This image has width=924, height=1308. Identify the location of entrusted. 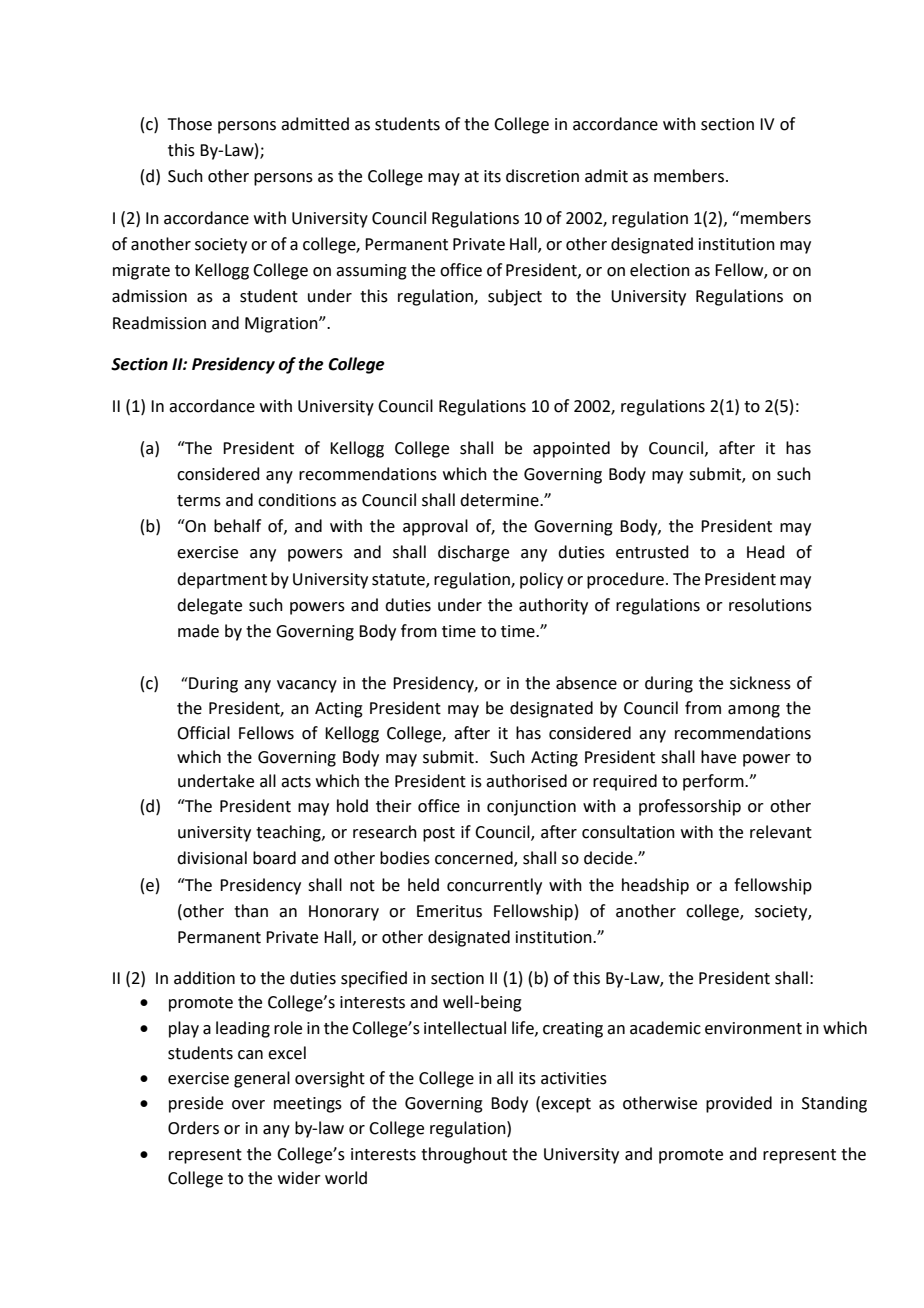
(652, 552).
